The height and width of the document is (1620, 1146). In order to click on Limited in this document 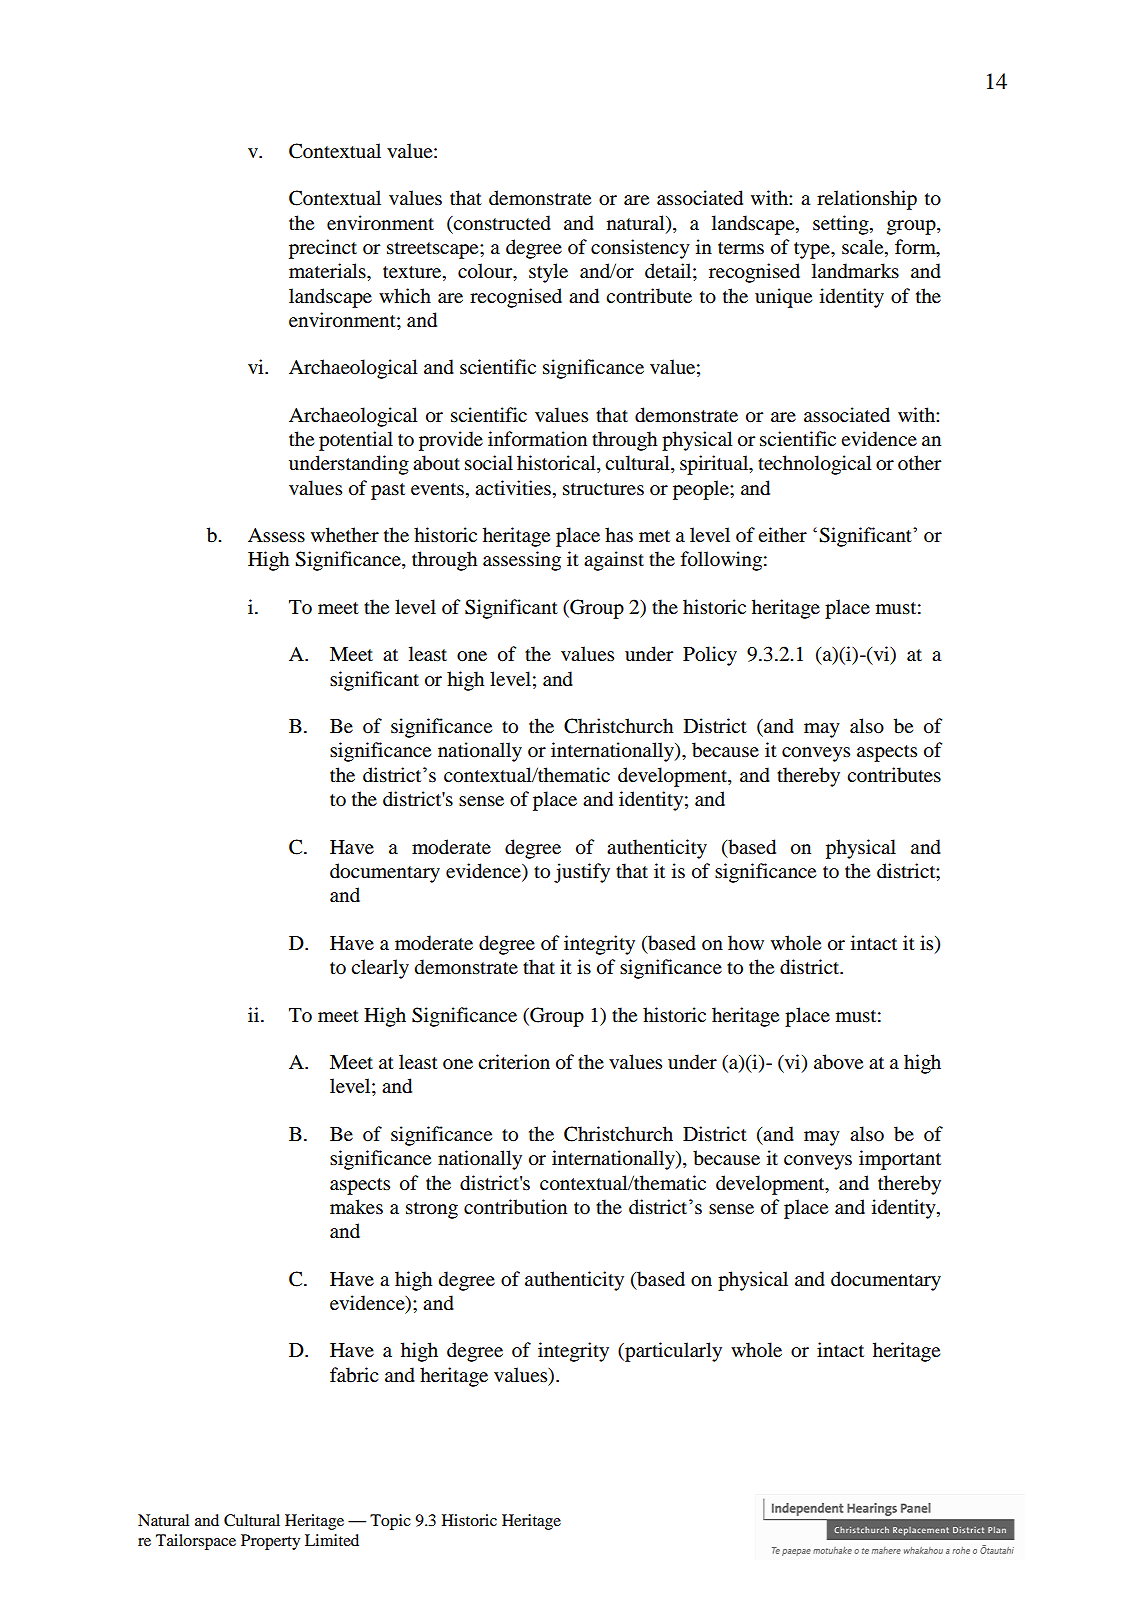, I will do `click(332, 1540)`.
